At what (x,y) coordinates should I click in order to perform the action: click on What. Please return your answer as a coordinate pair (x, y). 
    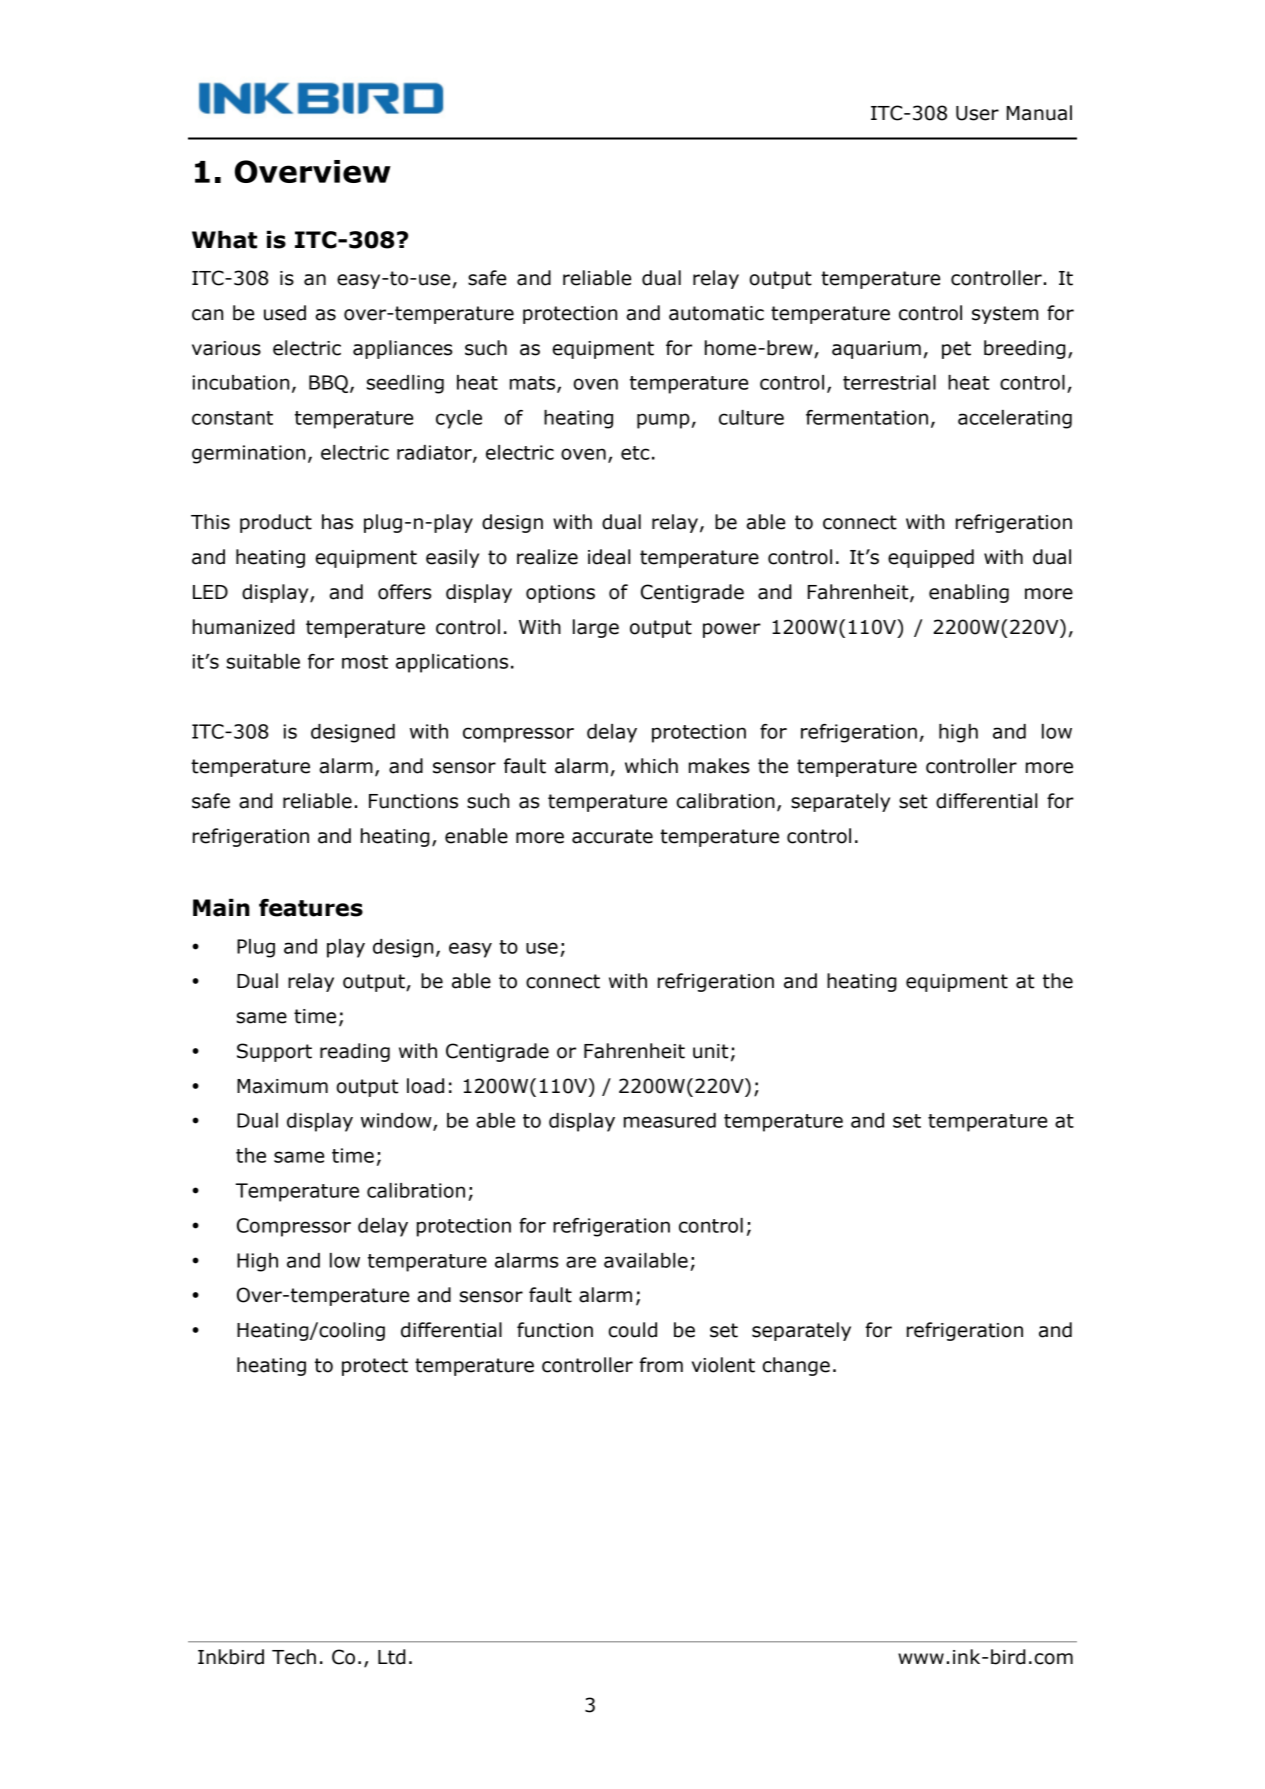
    Looking at the image, I should click on (224, 239).
